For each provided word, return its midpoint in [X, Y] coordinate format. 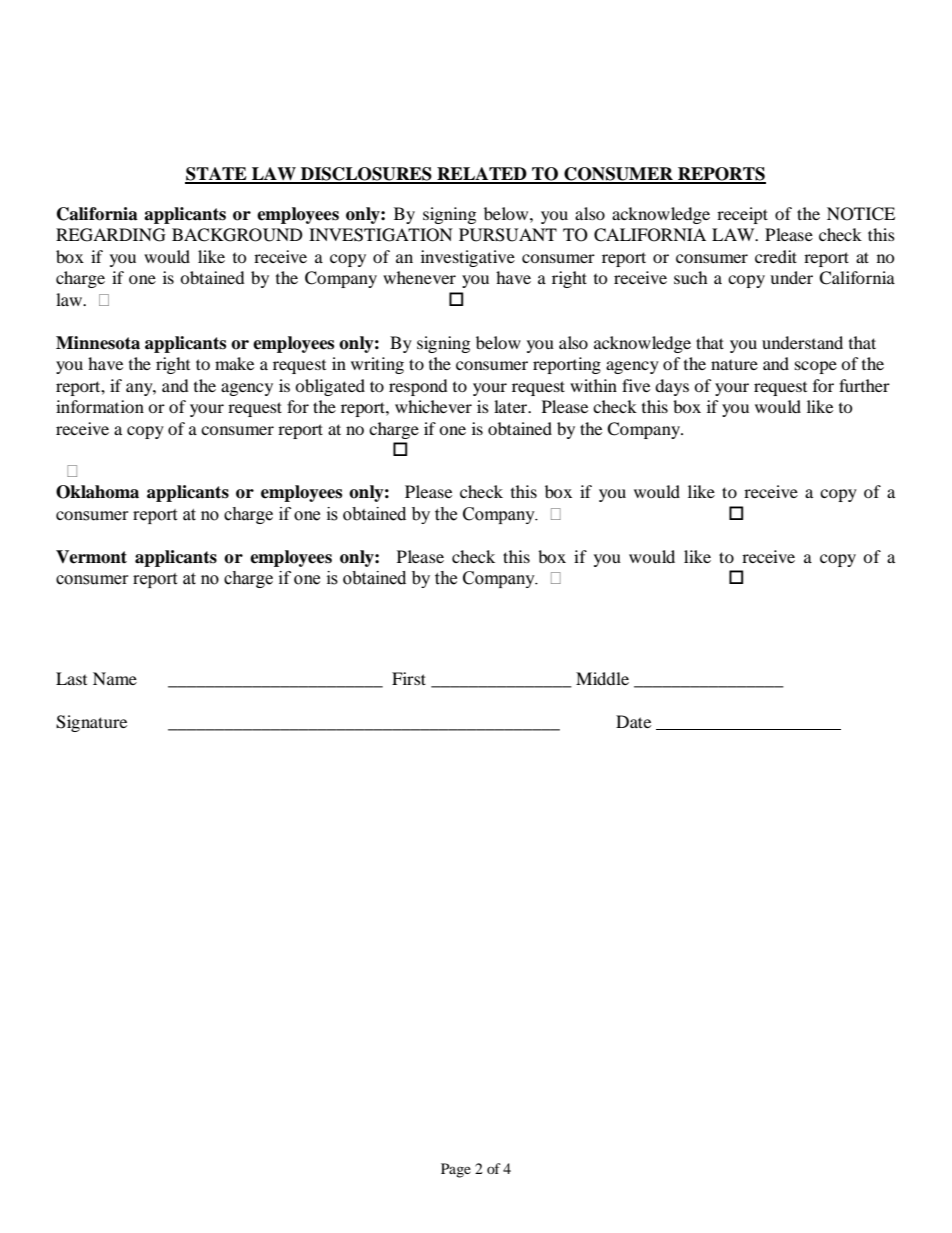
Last [71, 678]
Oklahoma [97, 492]
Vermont [91, 557]
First [409, 678]
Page [456, 1170]
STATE [217, 175]
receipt [742, 215]
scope [816, 367]
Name [115, 678]
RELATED [482, 175]
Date [633, 721]
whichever [433, 406]
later [512, 406]
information [100, 406]
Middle [602, 678]
